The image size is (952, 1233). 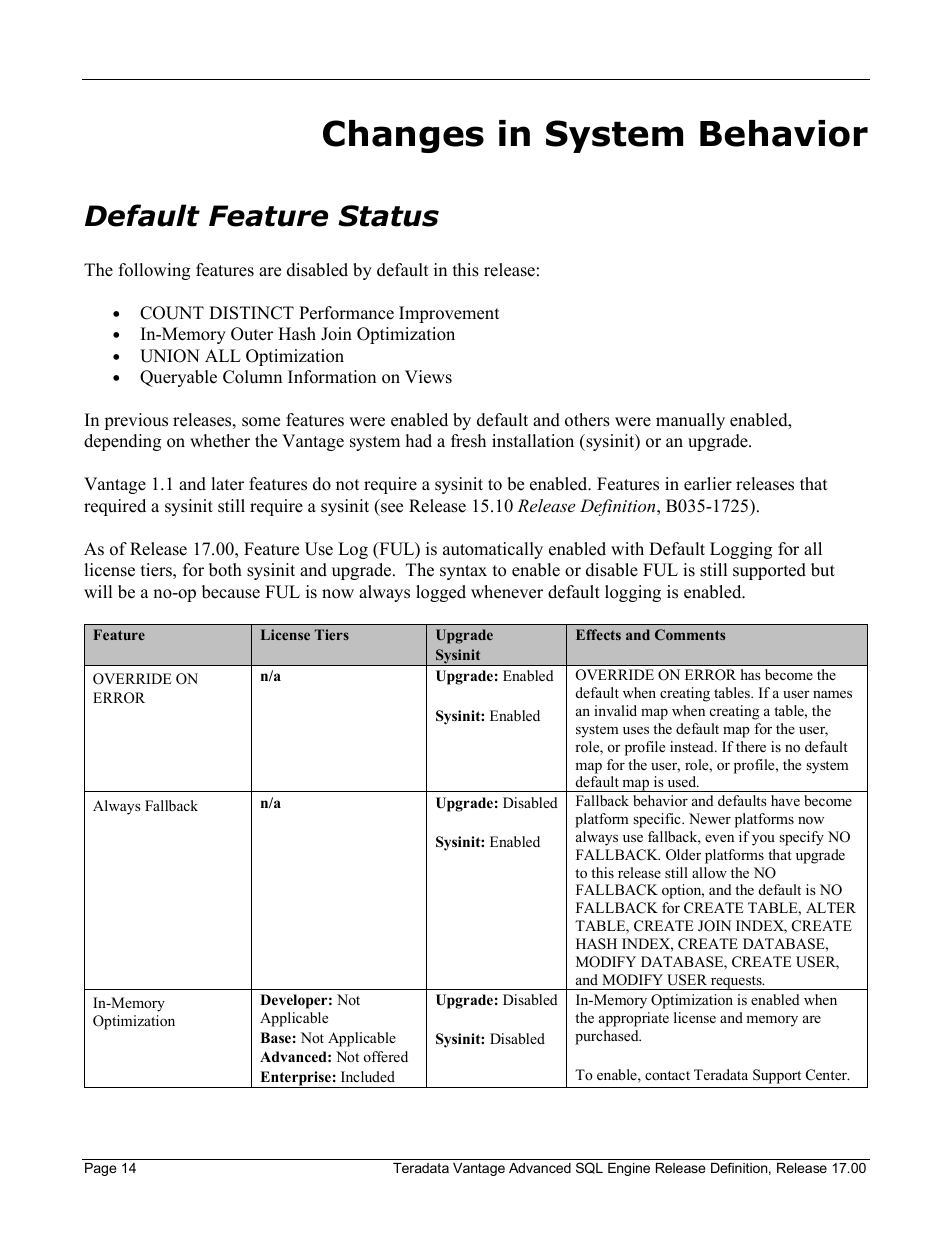 What do you see at coordinates (231, 592) in the page?
I see `because` at bounding box center [231, 592].
